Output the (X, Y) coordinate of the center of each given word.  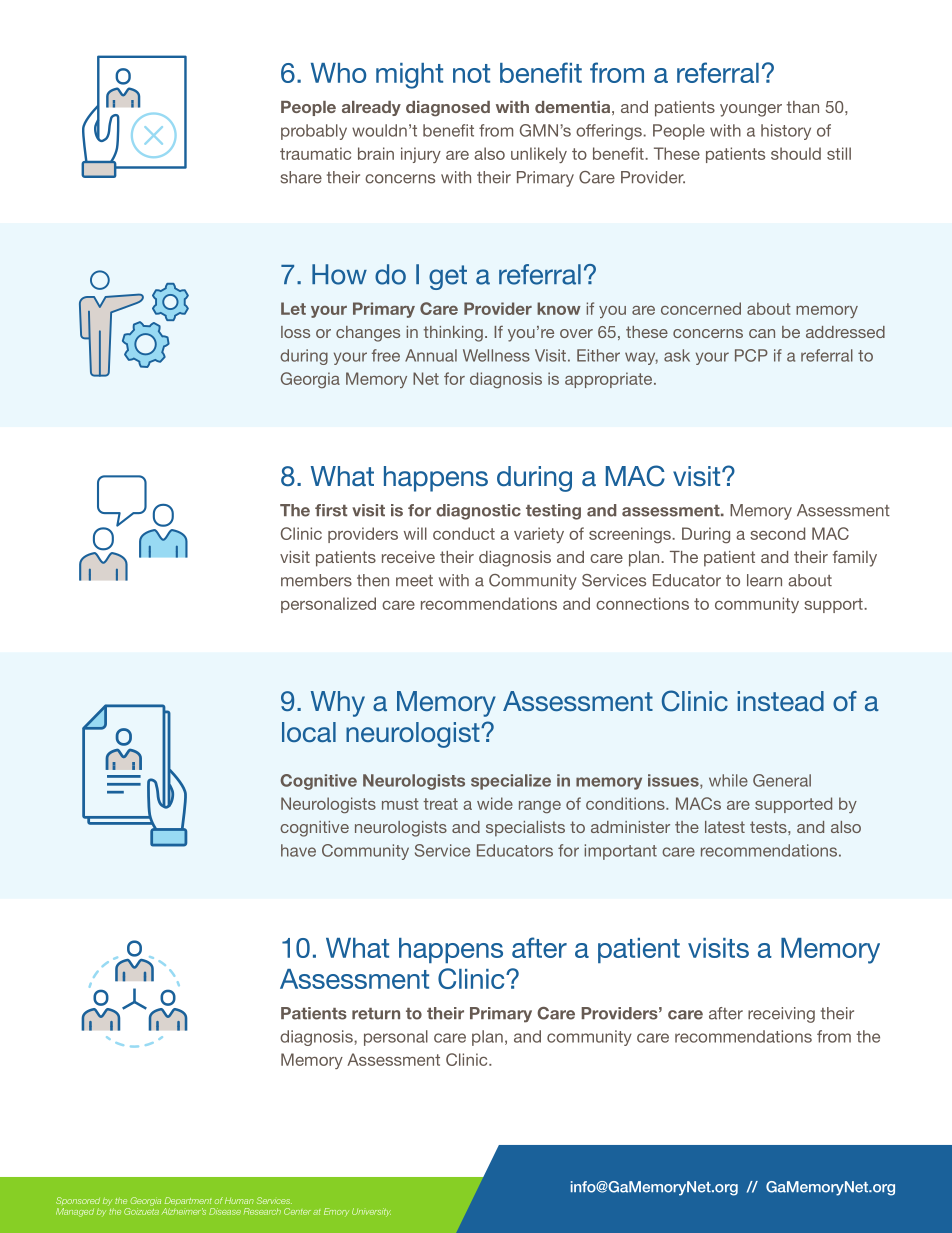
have (298, 850)
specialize (511, 782)
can (762, 333)
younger (751, 110)
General (782, 780)
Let (293, 308)
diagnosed (448, 109)
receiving (781, 1015)
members (316, 580)
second (777, 533)
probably (314, 132)
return (376, 1014)
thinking (453, 334)
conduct (464, 533)
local (309, 732)
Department (188, 1201)
